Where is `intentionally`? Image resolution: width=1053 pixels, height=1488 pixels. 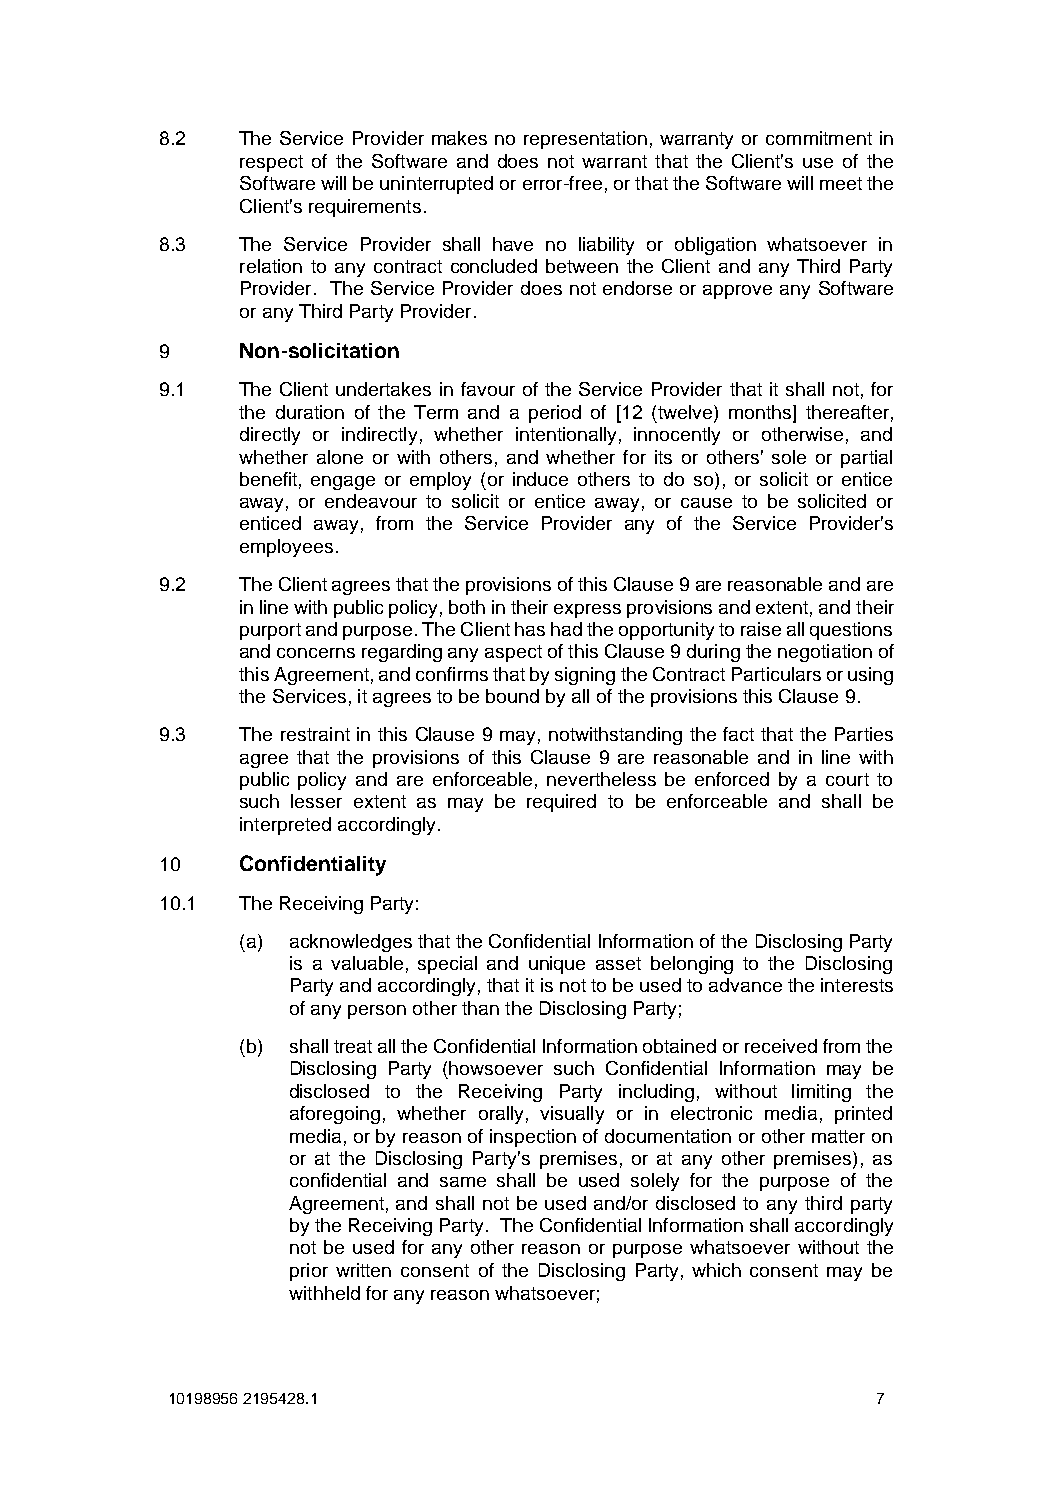
intentionally is located at coordinates (566, 436).
